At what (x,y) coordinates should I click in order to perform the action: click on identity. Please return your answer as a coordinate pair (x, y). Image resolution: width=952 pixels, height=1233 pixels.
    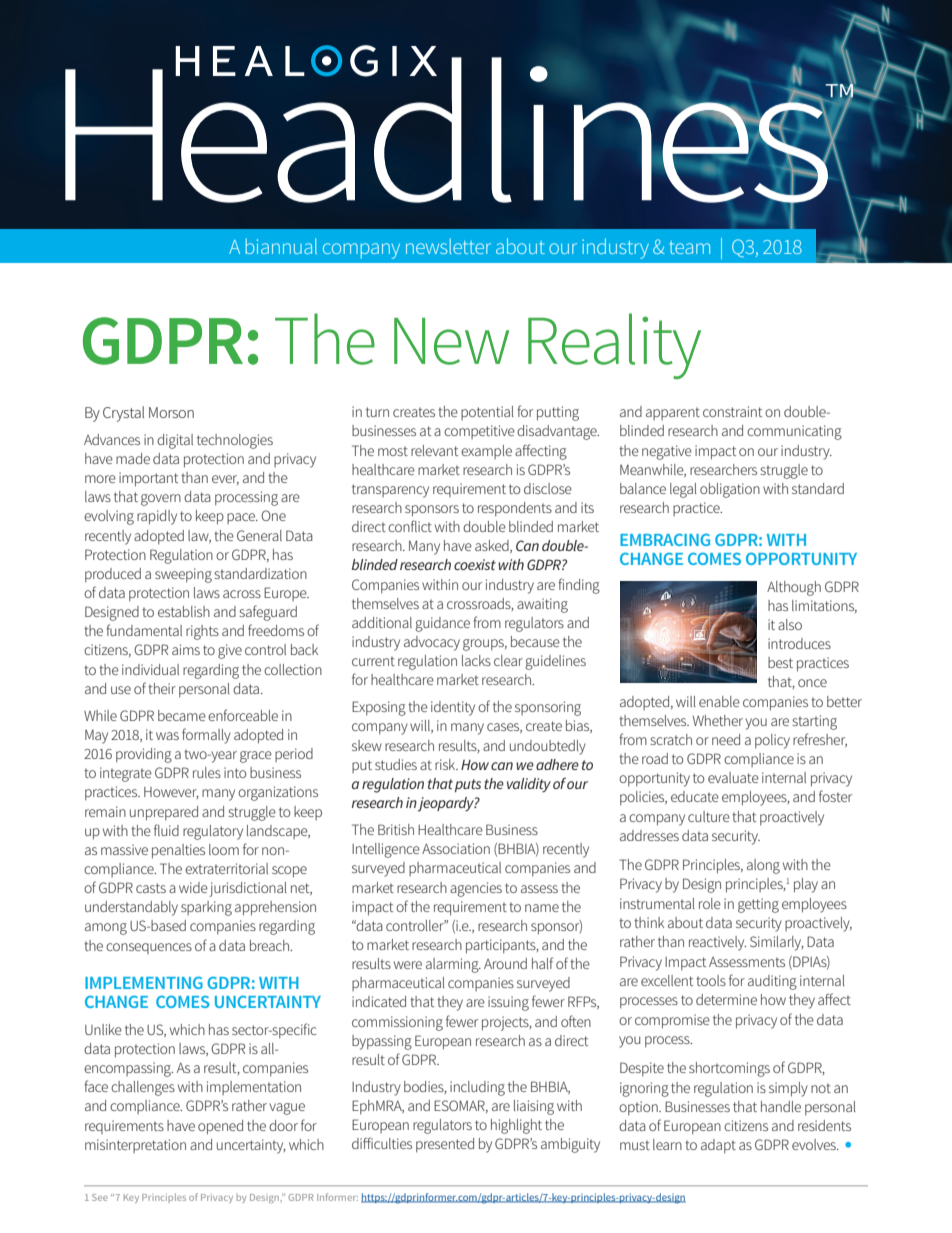
    Looking at the image, I should click on (453, 708).
